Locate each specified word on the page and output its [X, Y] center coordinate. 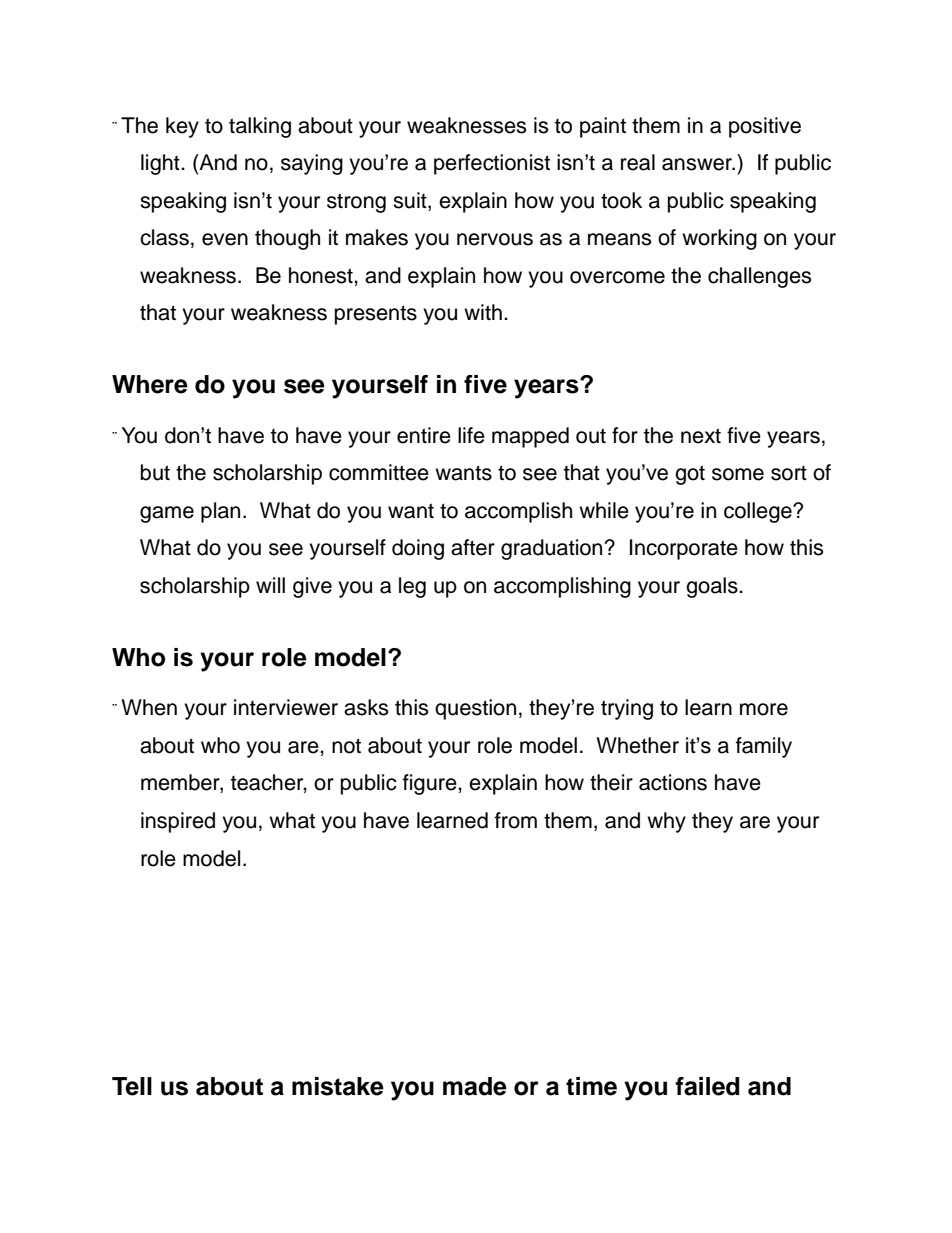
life [471, 435]
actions [673, 782]
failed [707, 1086]
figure [431, 784]
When [149, 707]
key [182, 127]
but [155, 472]
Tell [132, 1086]
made [475, 1086]
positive [765, 127]
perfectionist [492, 164]
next [701, 436]
